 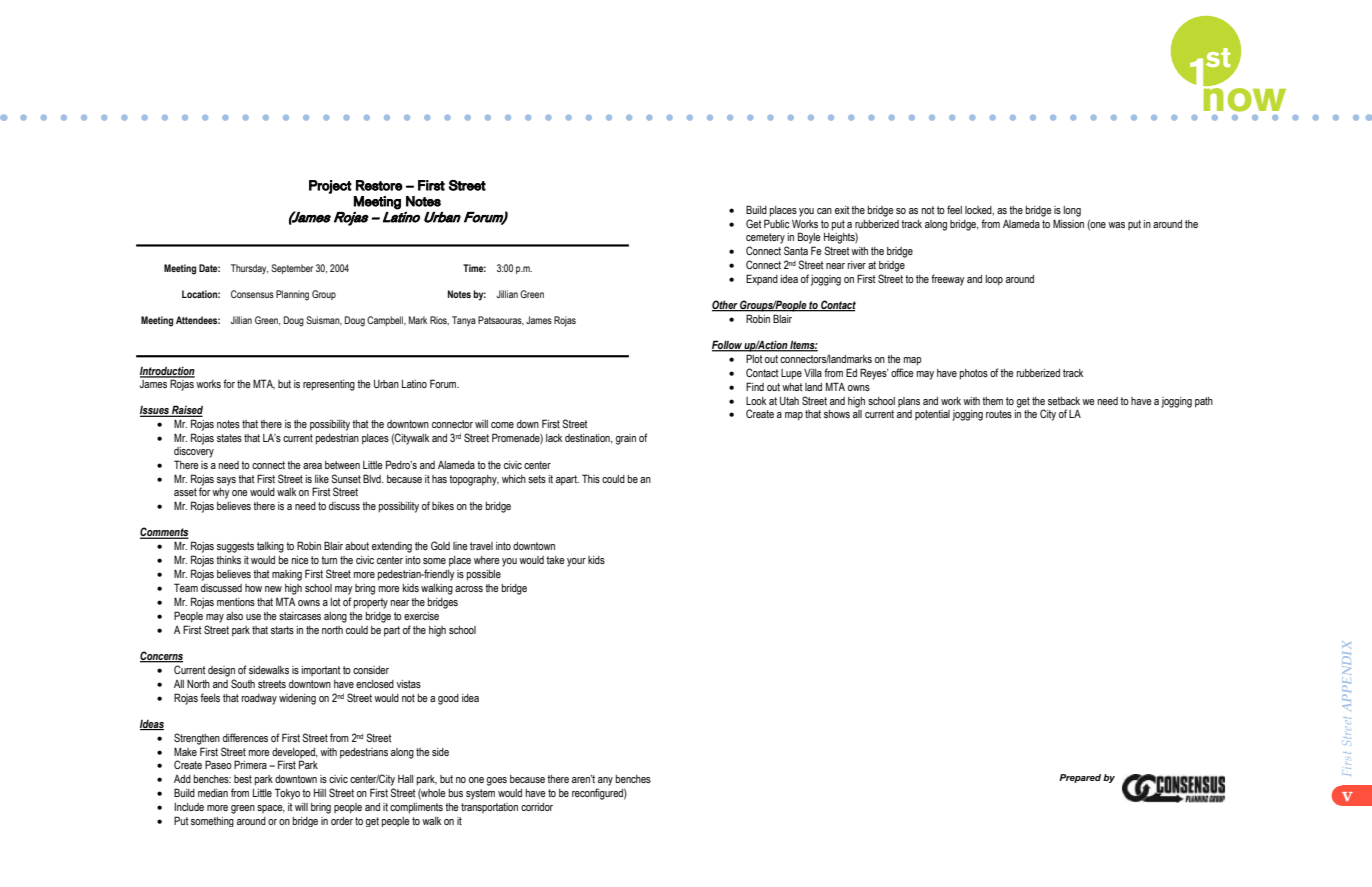 What do you see at coordinates (999, 414) in the screenshot?
I see `routes` at bounding box center [999, 414].
